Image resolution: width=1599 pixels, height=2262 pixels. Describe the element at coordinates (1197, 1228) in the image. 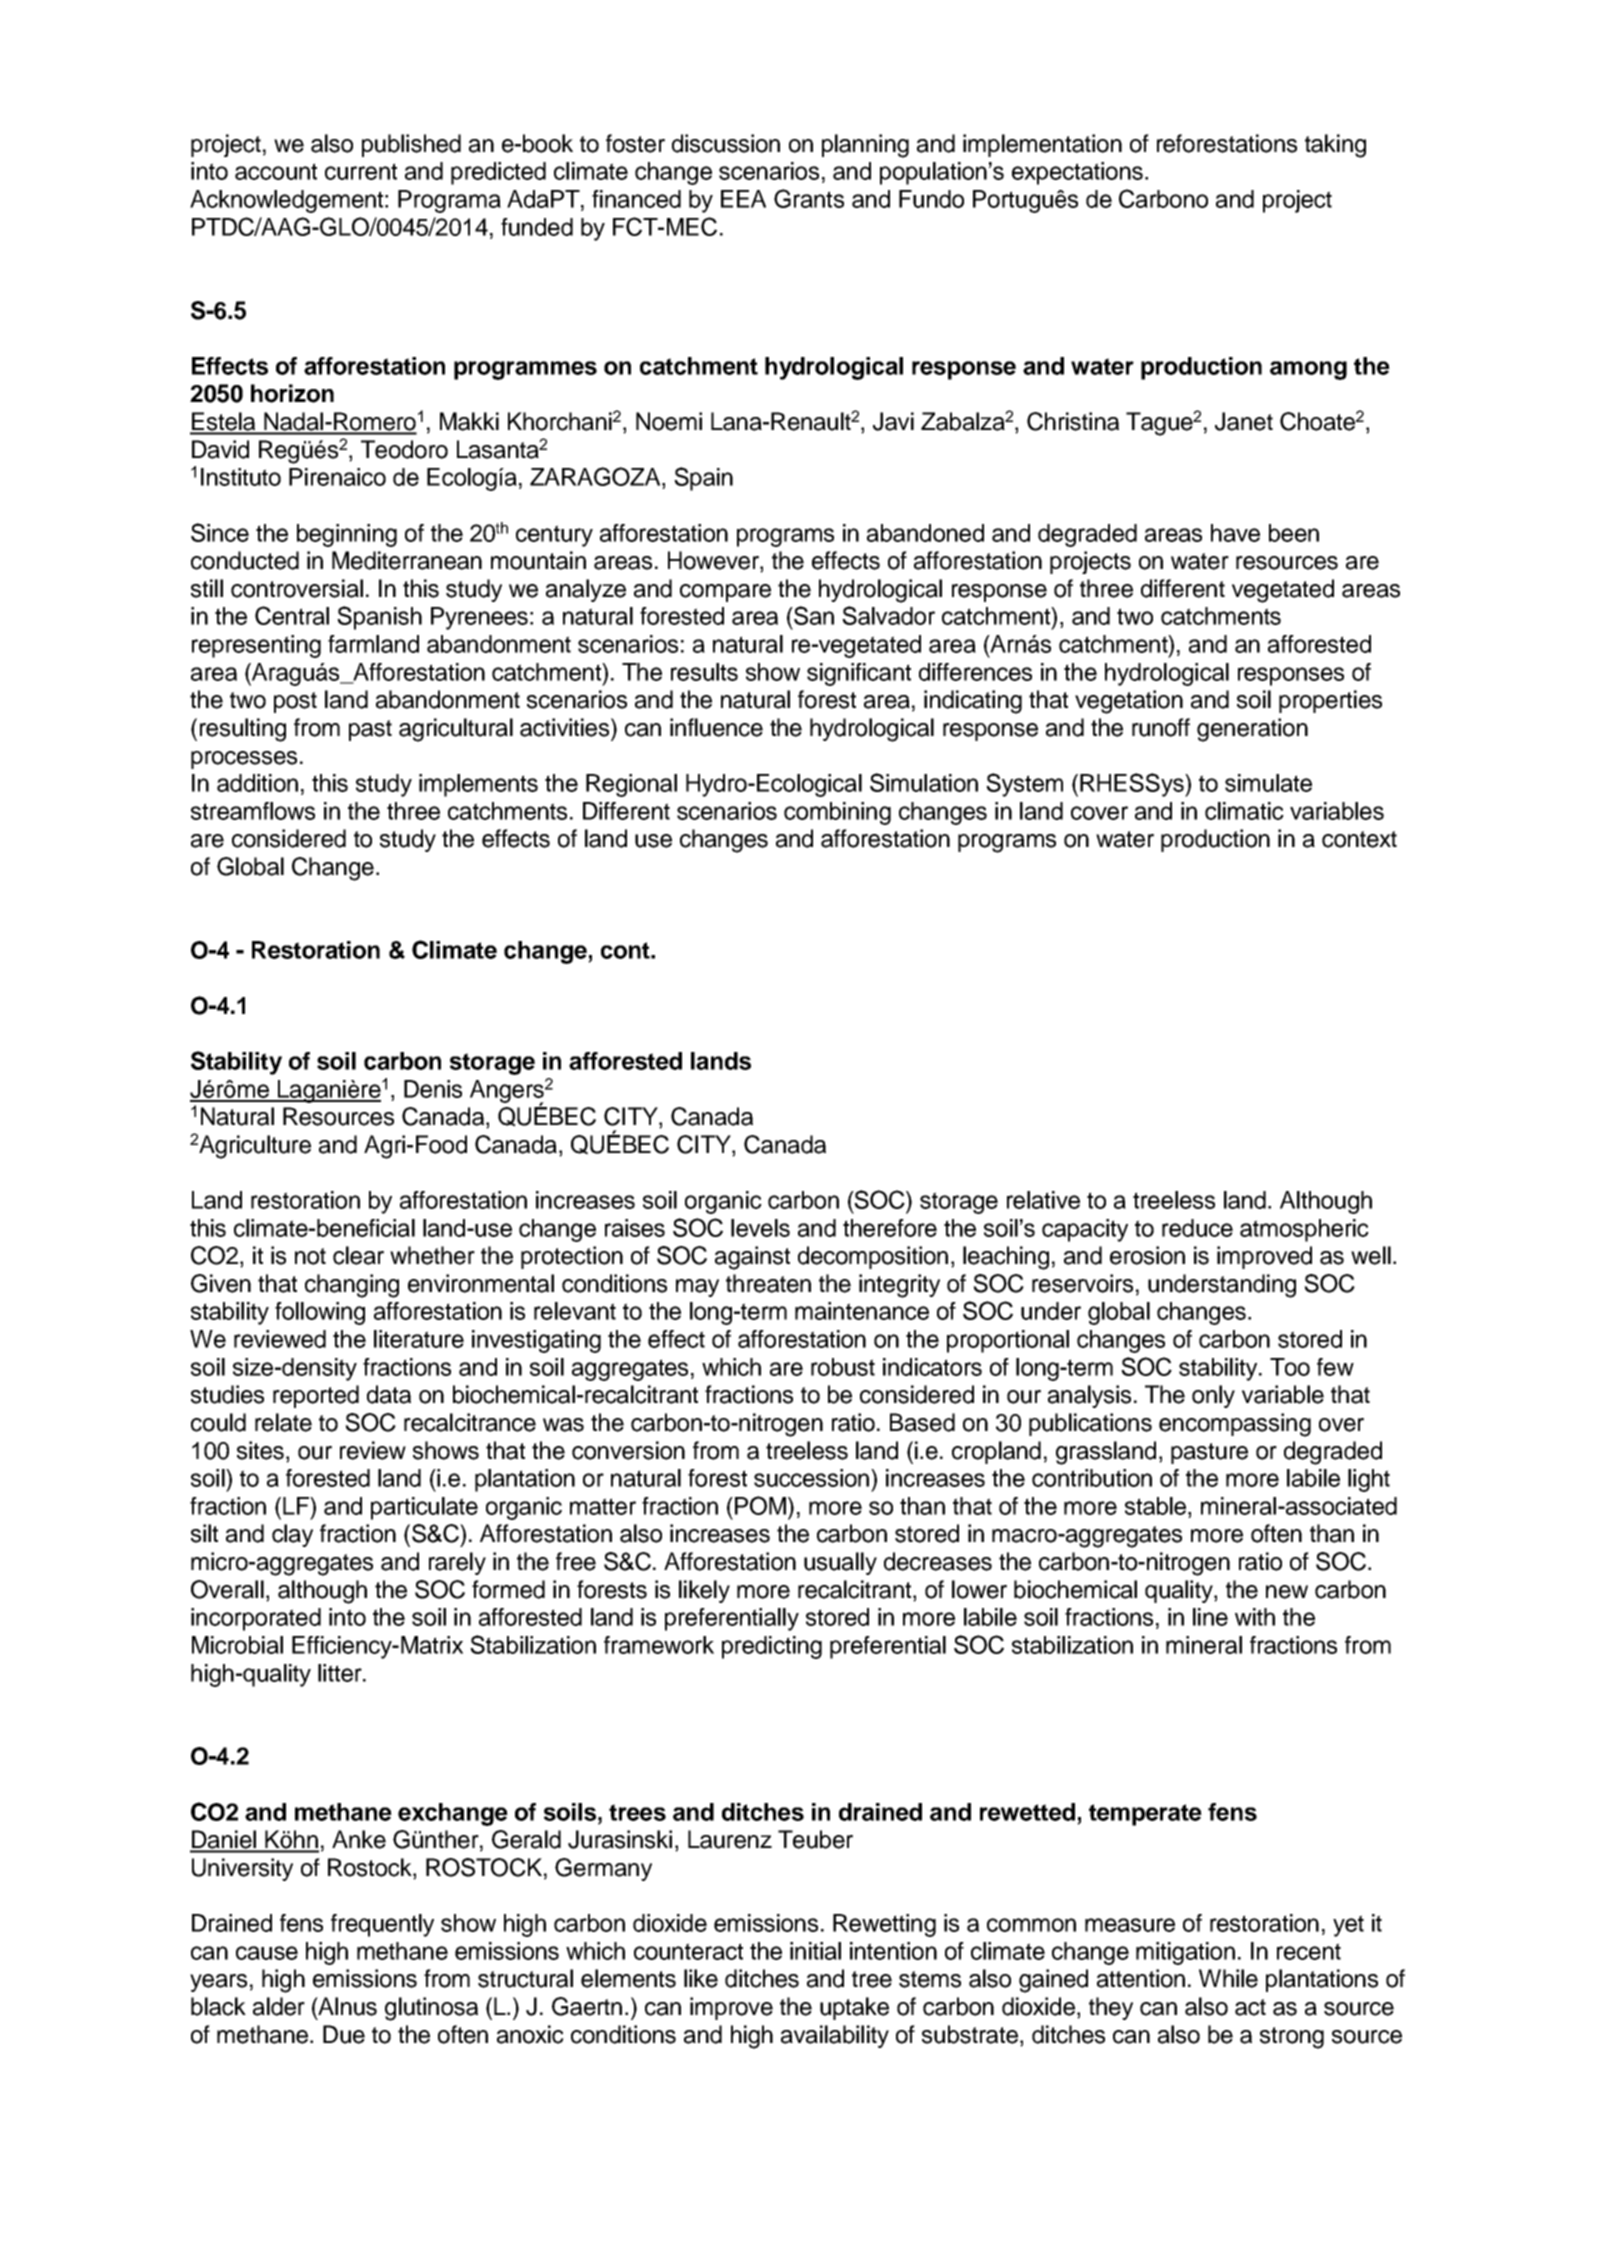

I see `reduce` at that location.
